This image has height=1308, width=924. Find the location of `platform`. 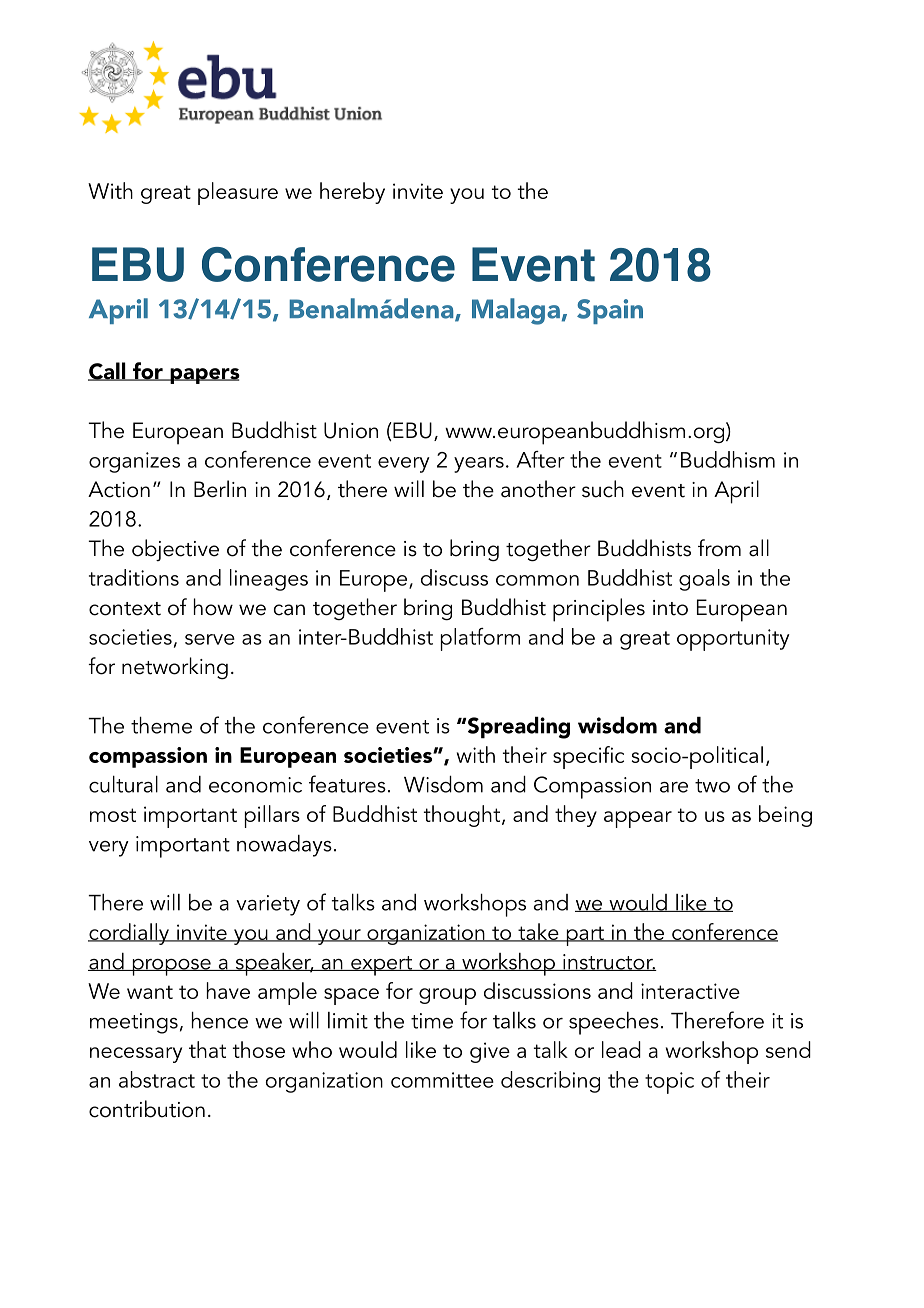

platform is located at coordinates (480, 639).
